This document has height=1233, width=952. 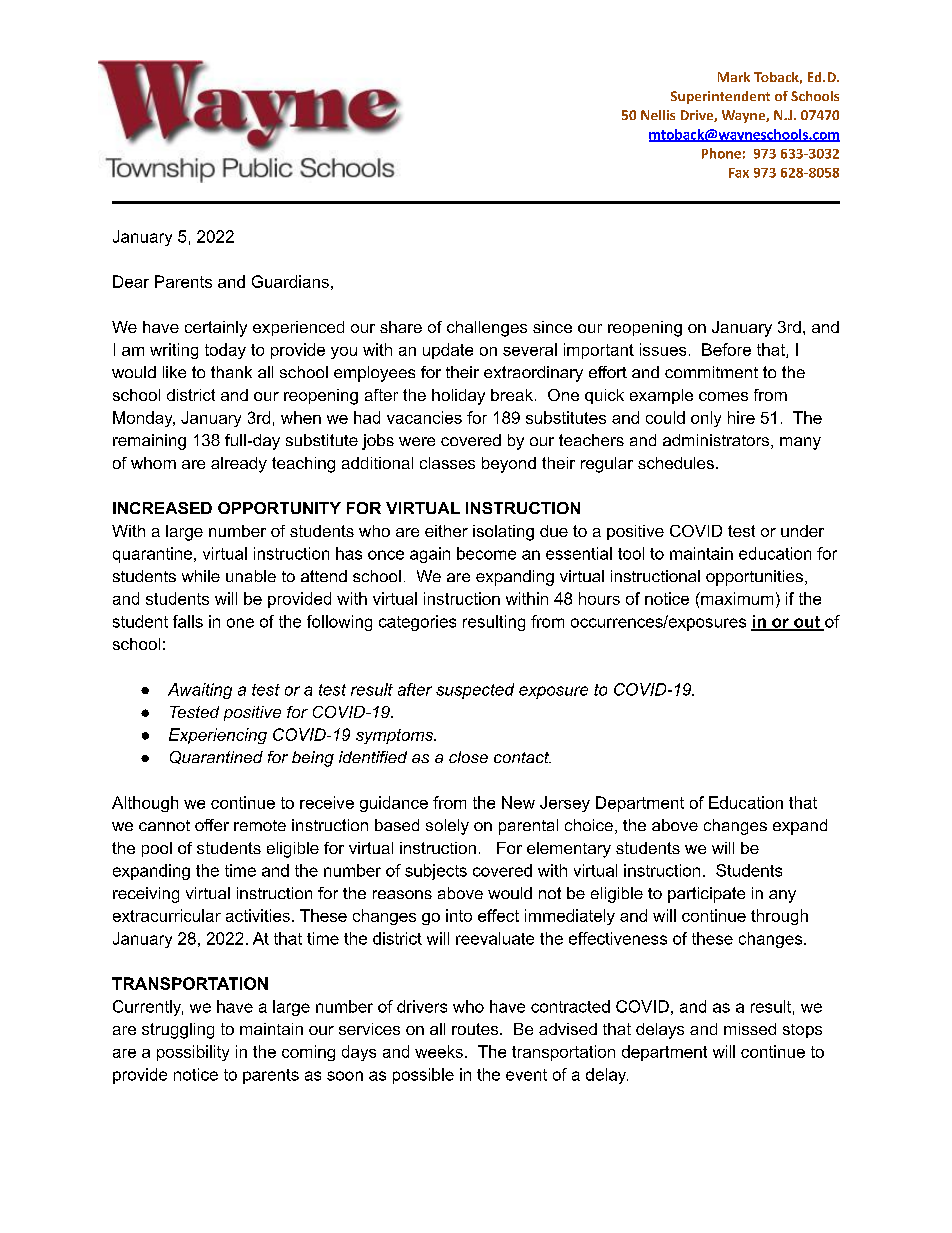 What do you see at coordinates (468, 757) in the document?
I see `close` at bounding box center [468, 757].
